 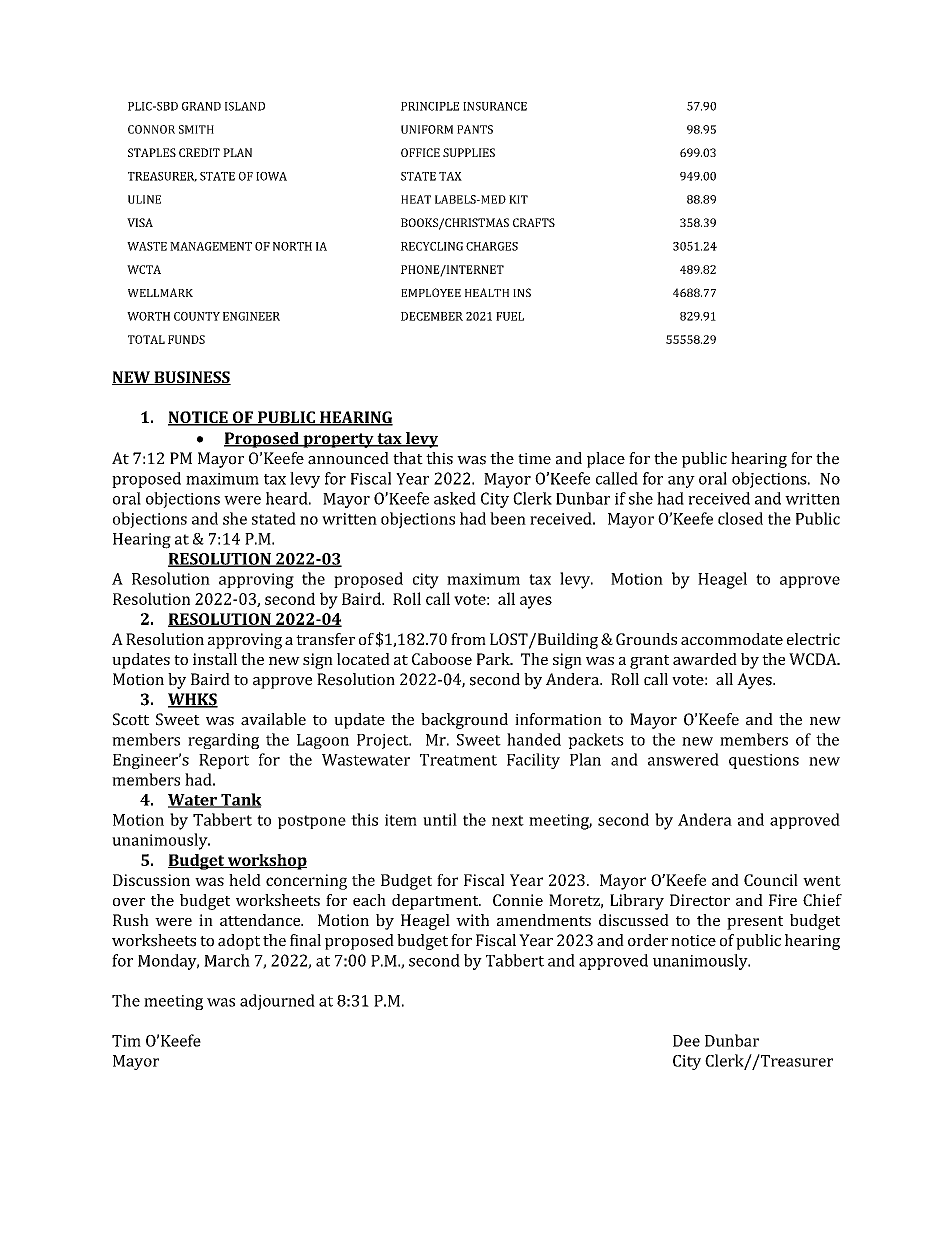 I want to click on been, so click(x=508, y=518).
